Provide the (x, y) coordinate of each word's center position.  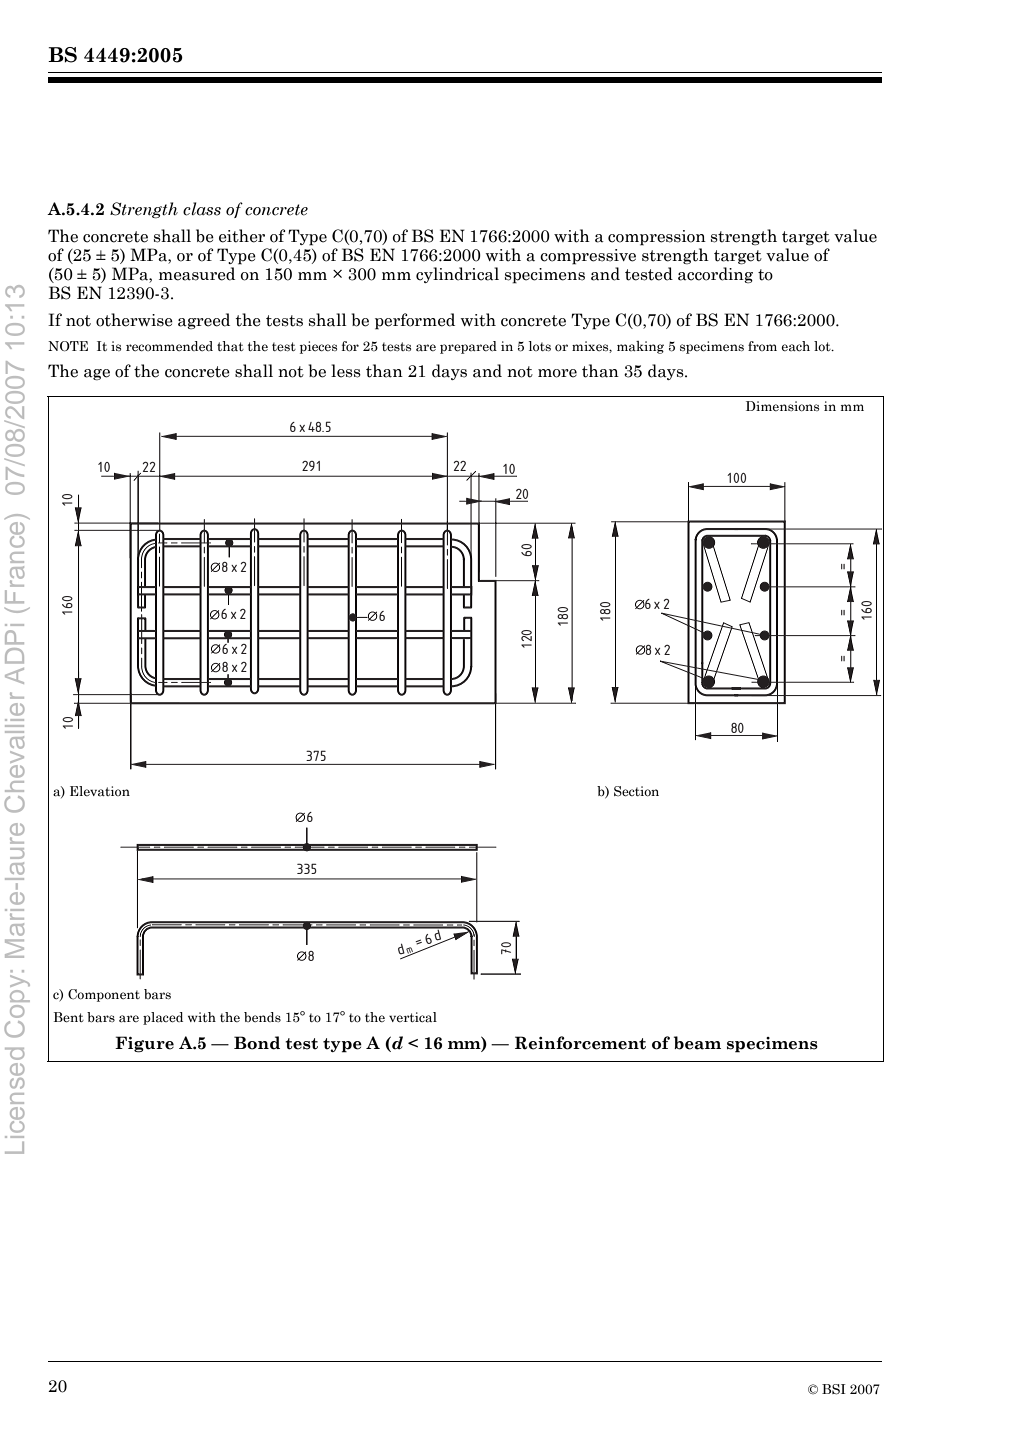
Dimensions (782, 406)
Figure (144, 1044)
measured (197, 274)
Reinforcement (580, 1043)
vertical (413, 1017)
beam (697, 1043)
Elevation (100, 791)
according (715, 275)
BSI (834, 1389)
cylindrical (457, 275)
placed (163, 1018)
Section (636, 791)
